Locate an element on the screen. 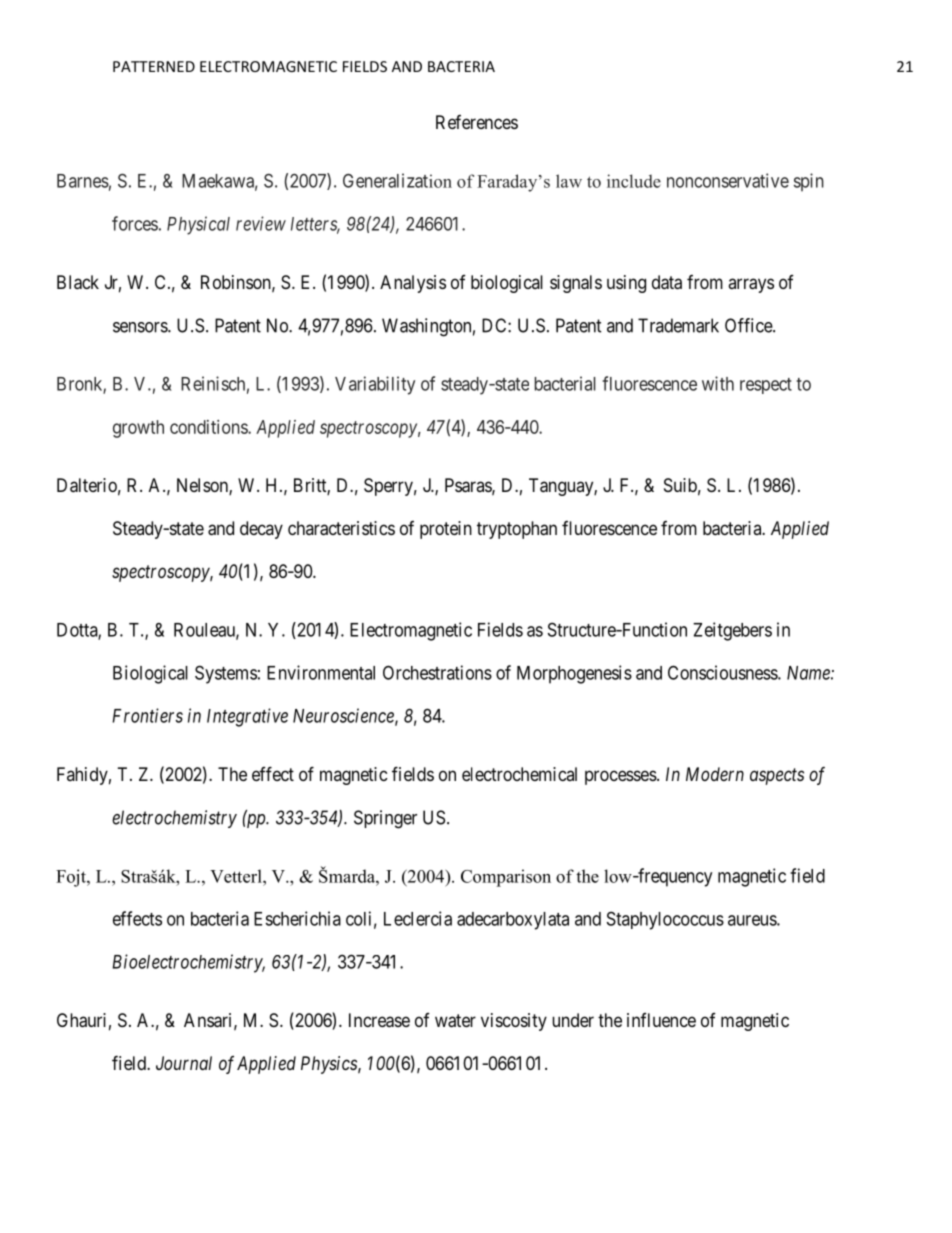  protein is located at coordinates (446, 530).
